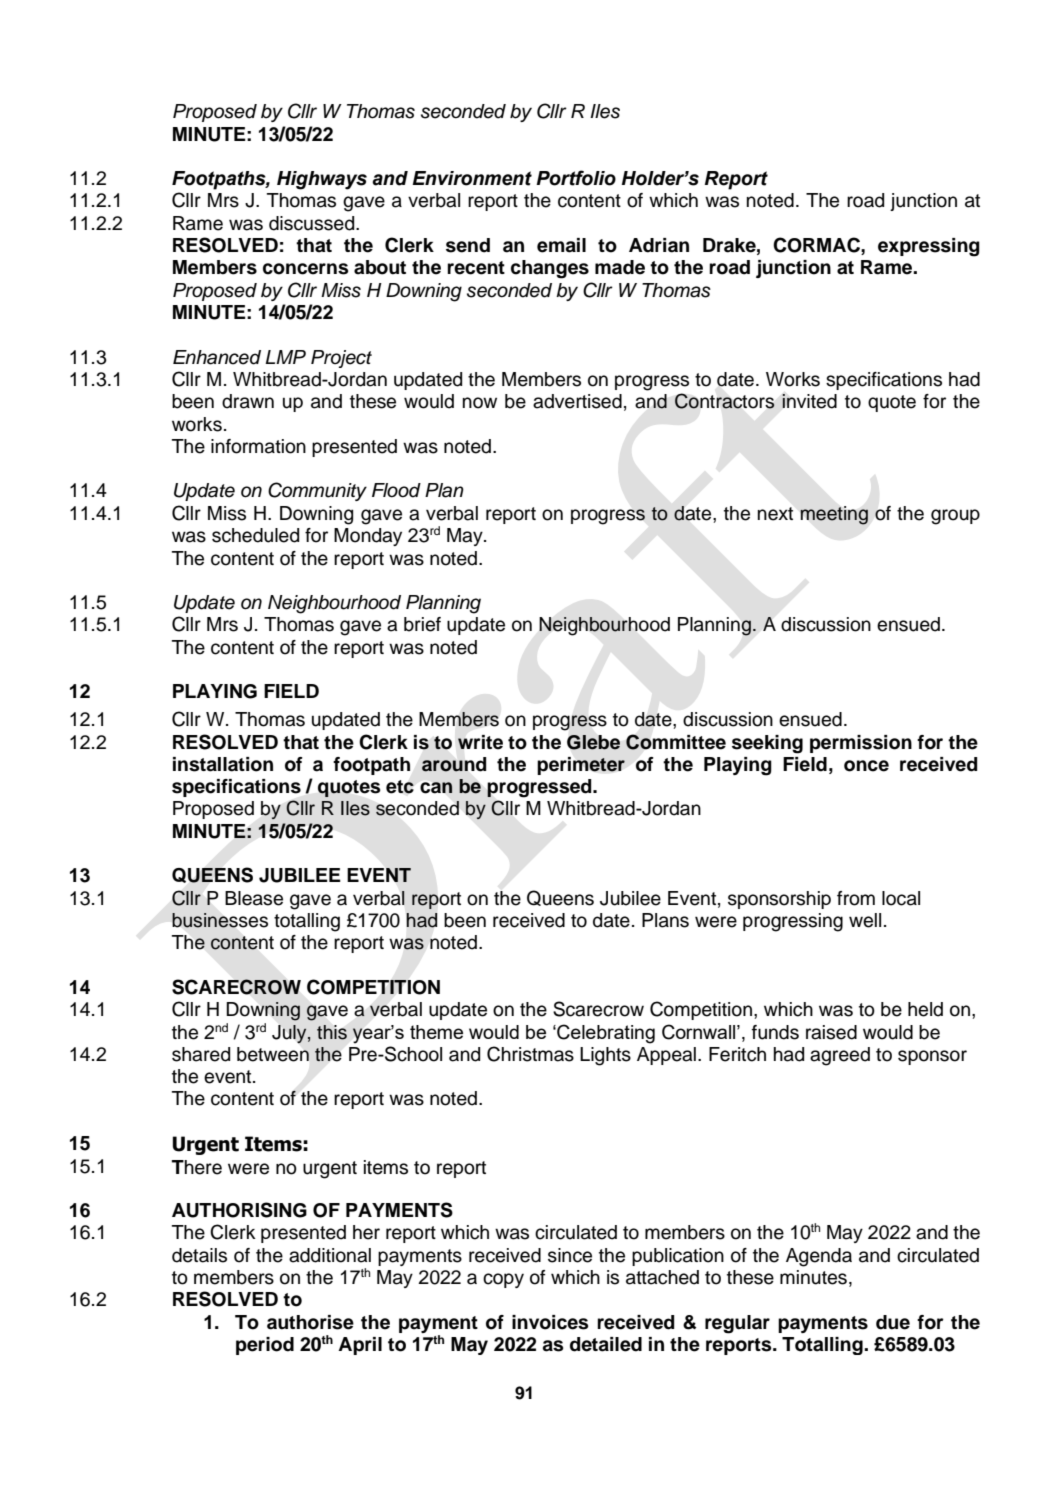 This screenshot has height=1485, width=1050. Describe the element at coordinates (258, 446) in the screenshot. I see `information` at that location.
